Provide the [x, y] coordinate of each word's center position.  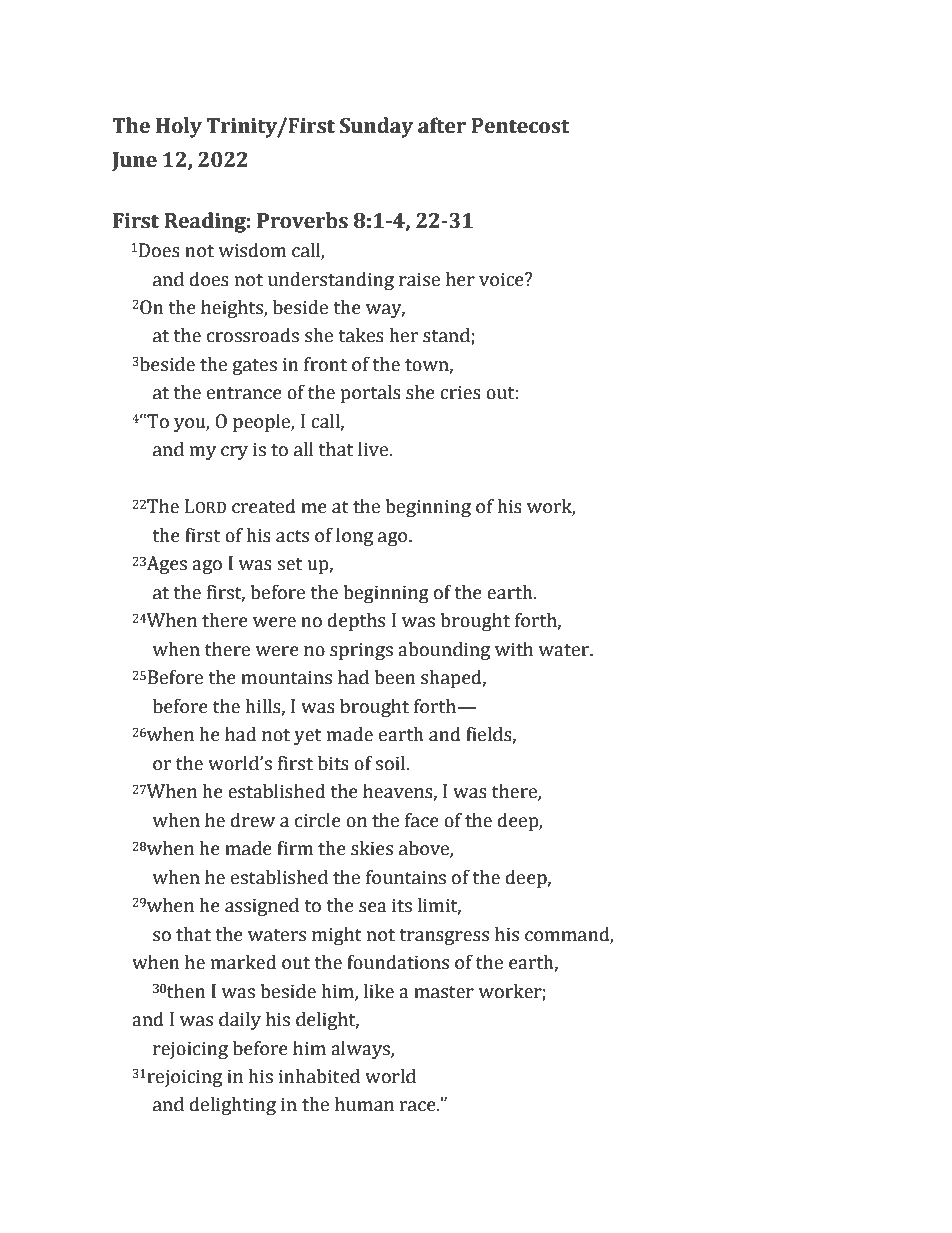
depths [356, 621]
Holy [179, 127]
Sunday [376, 127]
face [422, 820]
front [325, 364]
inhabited [319, 1076]
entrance [244, 393]
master [444, 992]
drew [253, 820]
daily [240, 1020]
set [289, 564]
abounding [444, 650]
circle [318, 820]
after [442, 125]
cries [460, 392]
